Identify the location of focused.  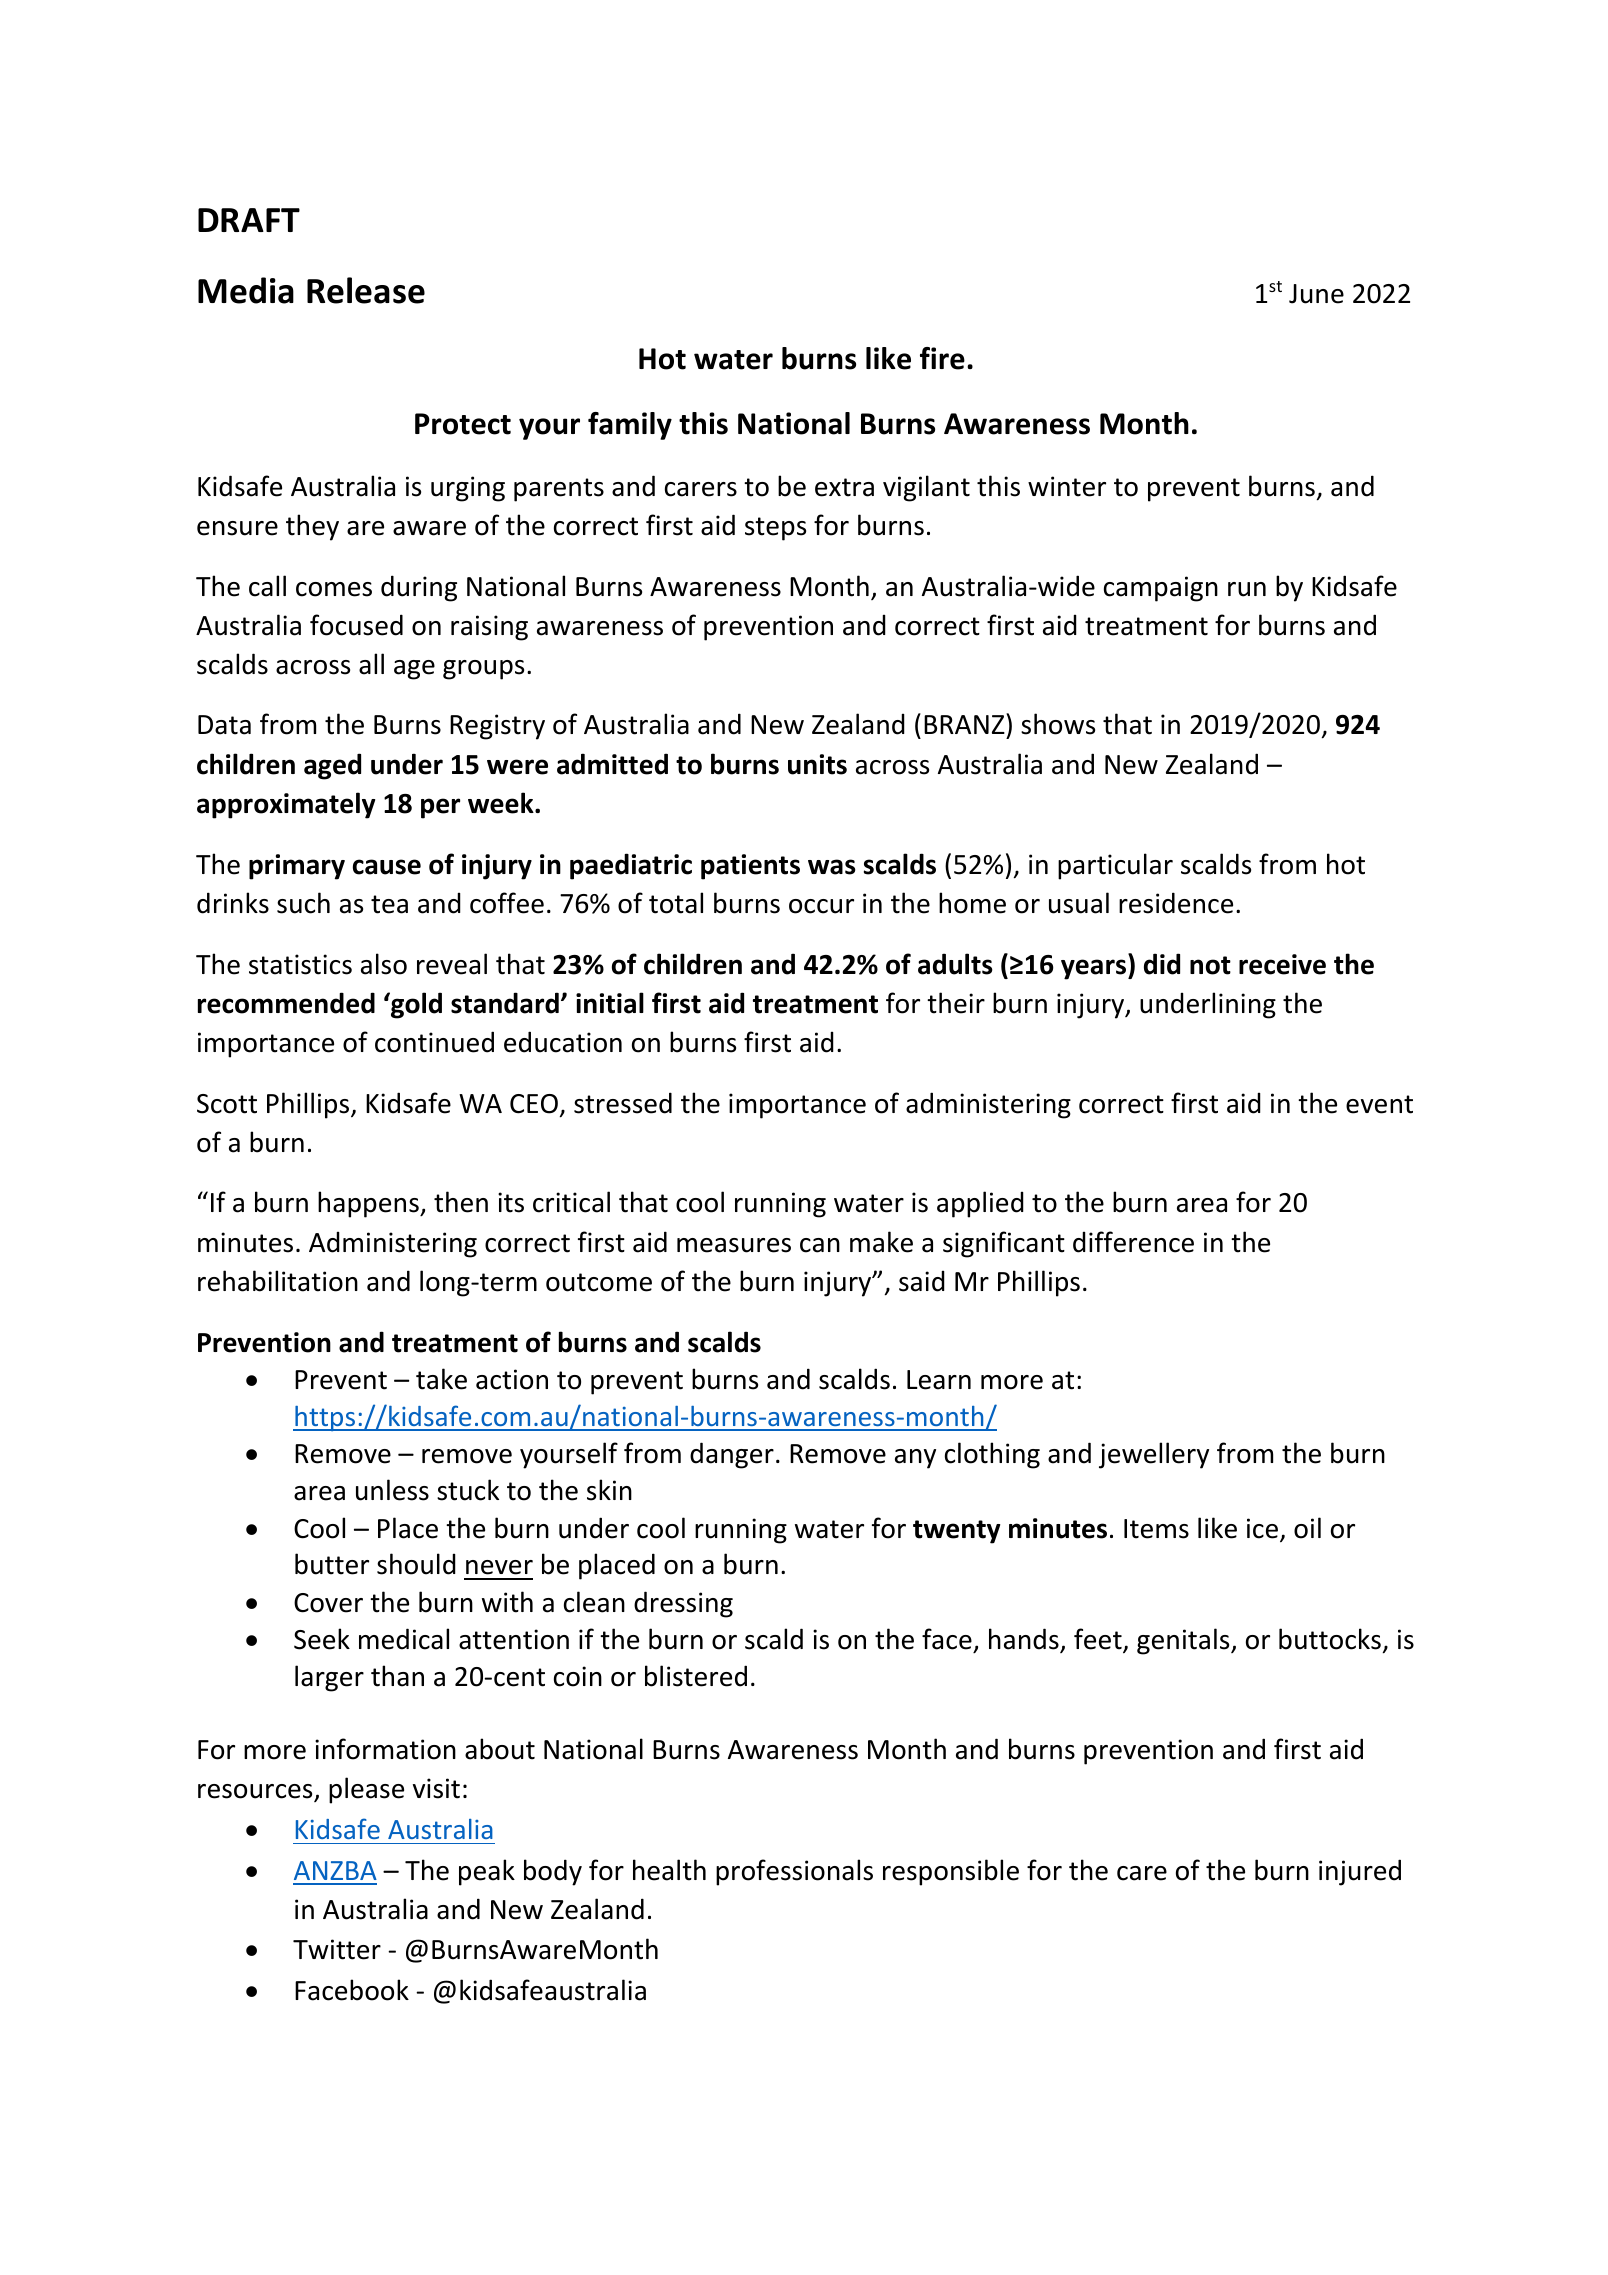
(356, 625).
